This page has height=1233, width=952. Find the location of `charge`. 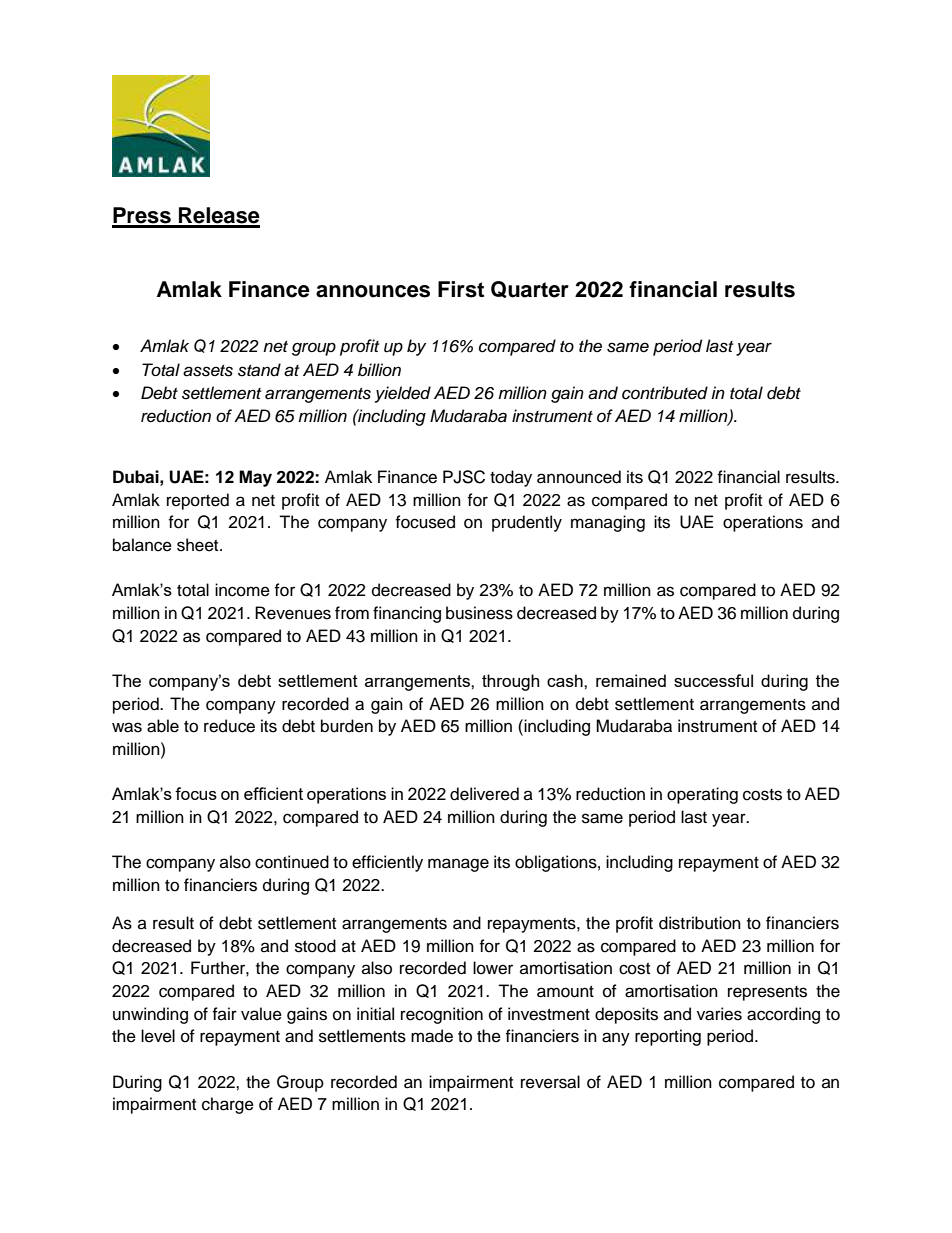

charge is located at coordinates (228, 1105).
